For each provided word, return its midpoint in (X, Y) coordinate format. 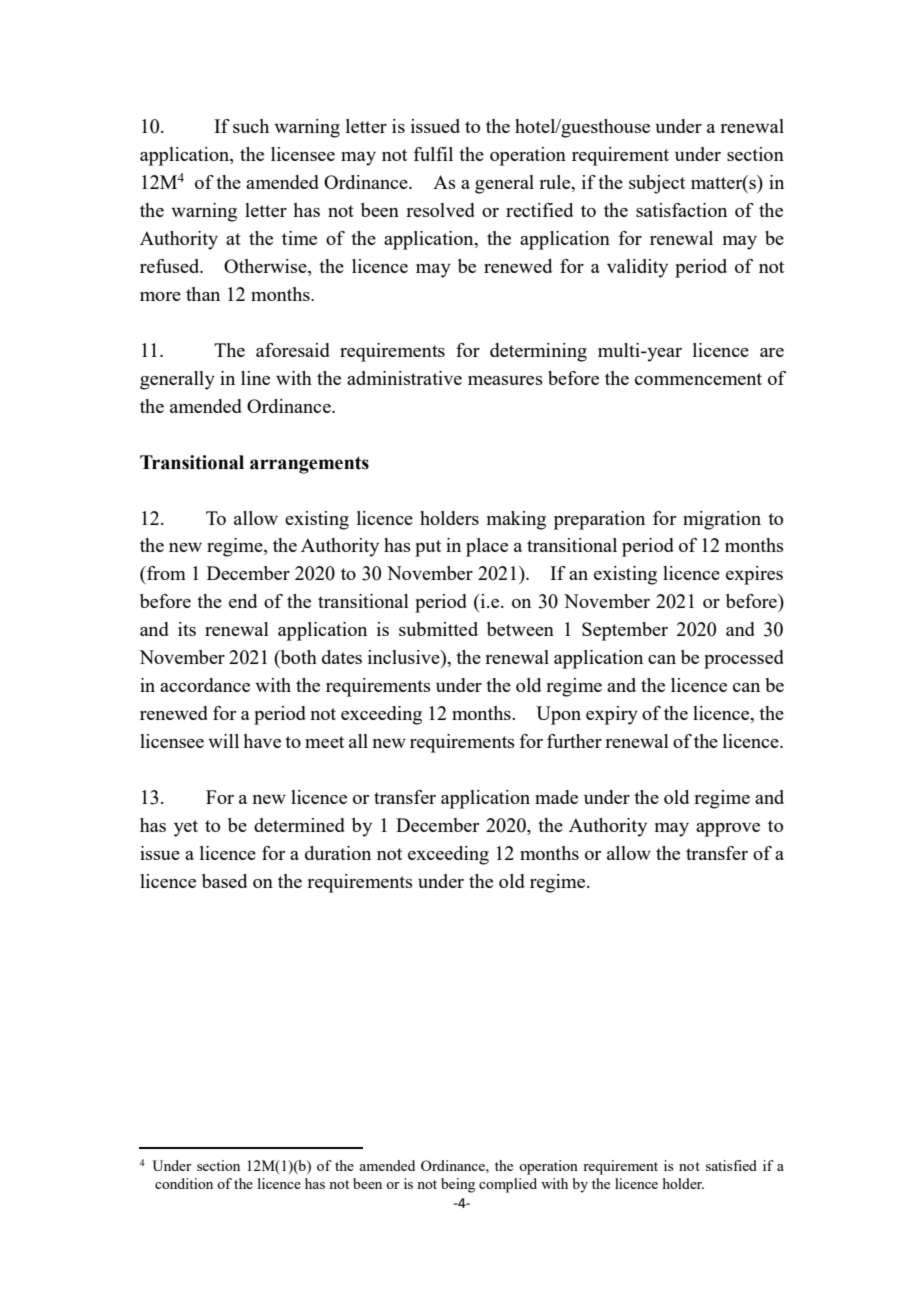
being (458, 1185)
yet (186, 828)
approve (728, 830)
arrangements (309, 465)
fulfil (433, 154)
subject (657, 184)
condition (184, 1183)
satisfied (731, 1165)
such (251, 126)
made (556, 797)
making (516, 520)
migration (722, 520)
